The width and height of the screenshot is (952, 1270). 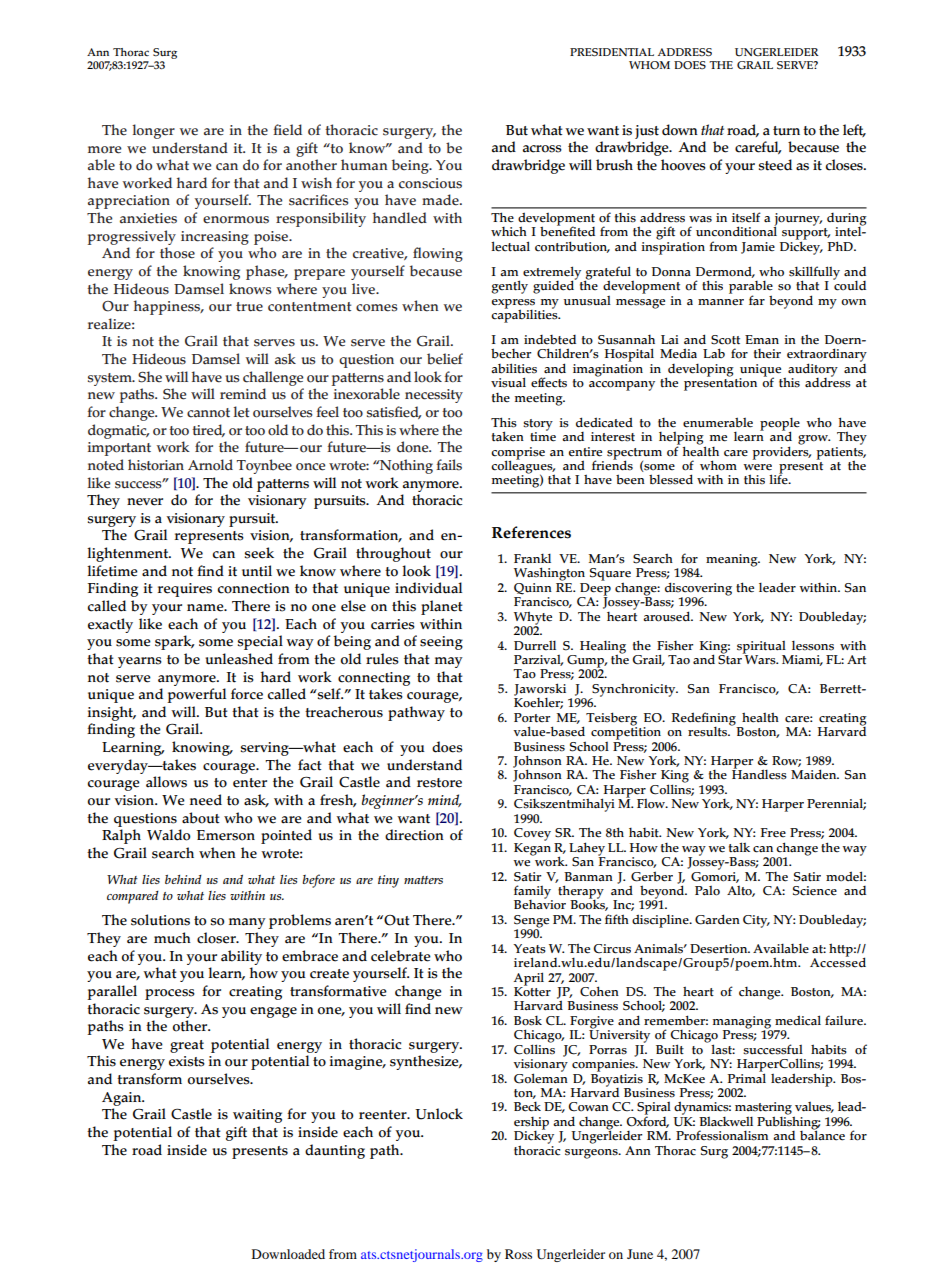 What do you see at coordinates (767, 353) in the screenshot?
I see `their` at bounding box center [767, 353].
